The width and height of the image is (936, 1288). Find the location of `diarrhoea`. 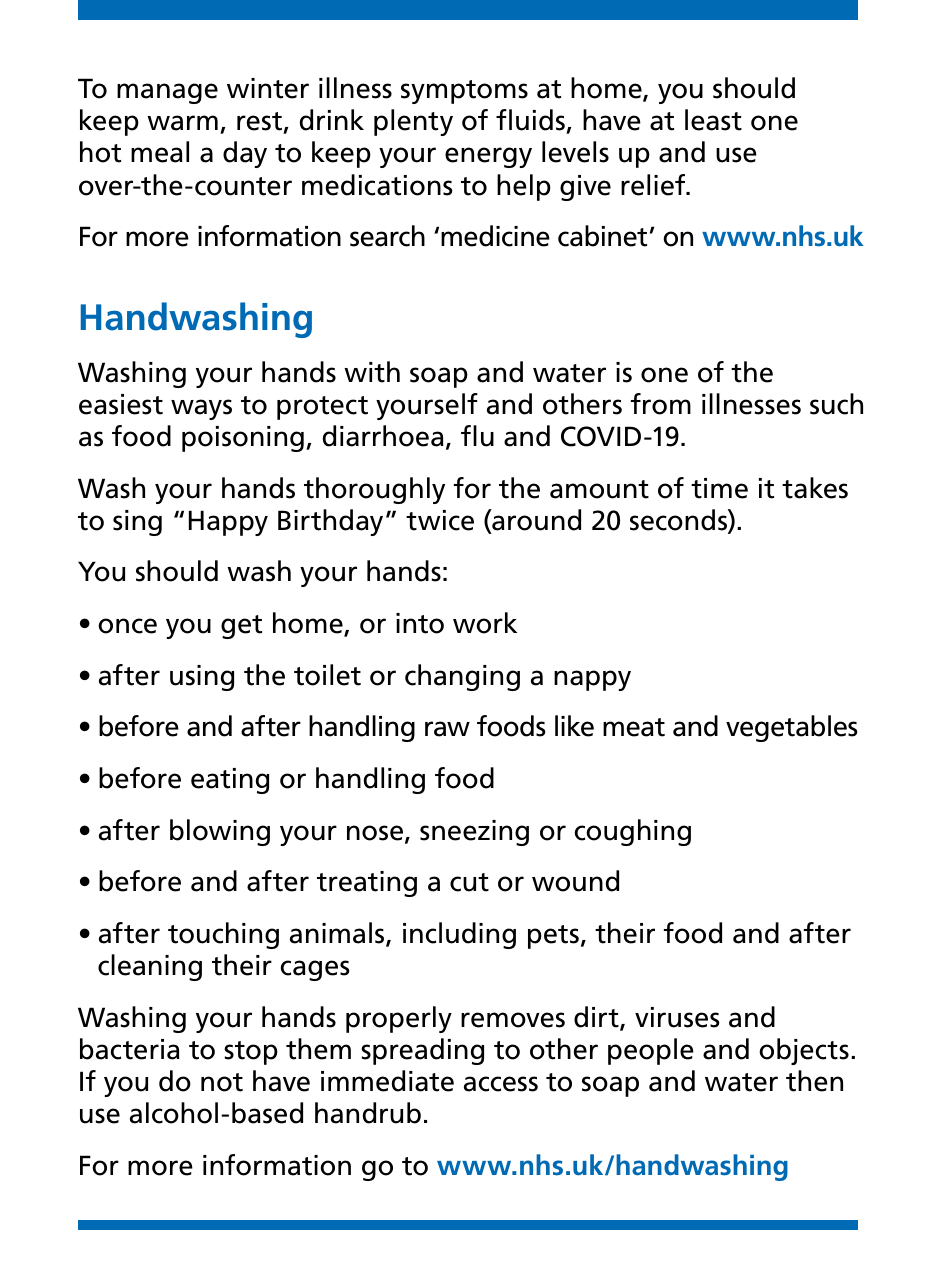

diarrhoea is located at coordinates (383, 436).
